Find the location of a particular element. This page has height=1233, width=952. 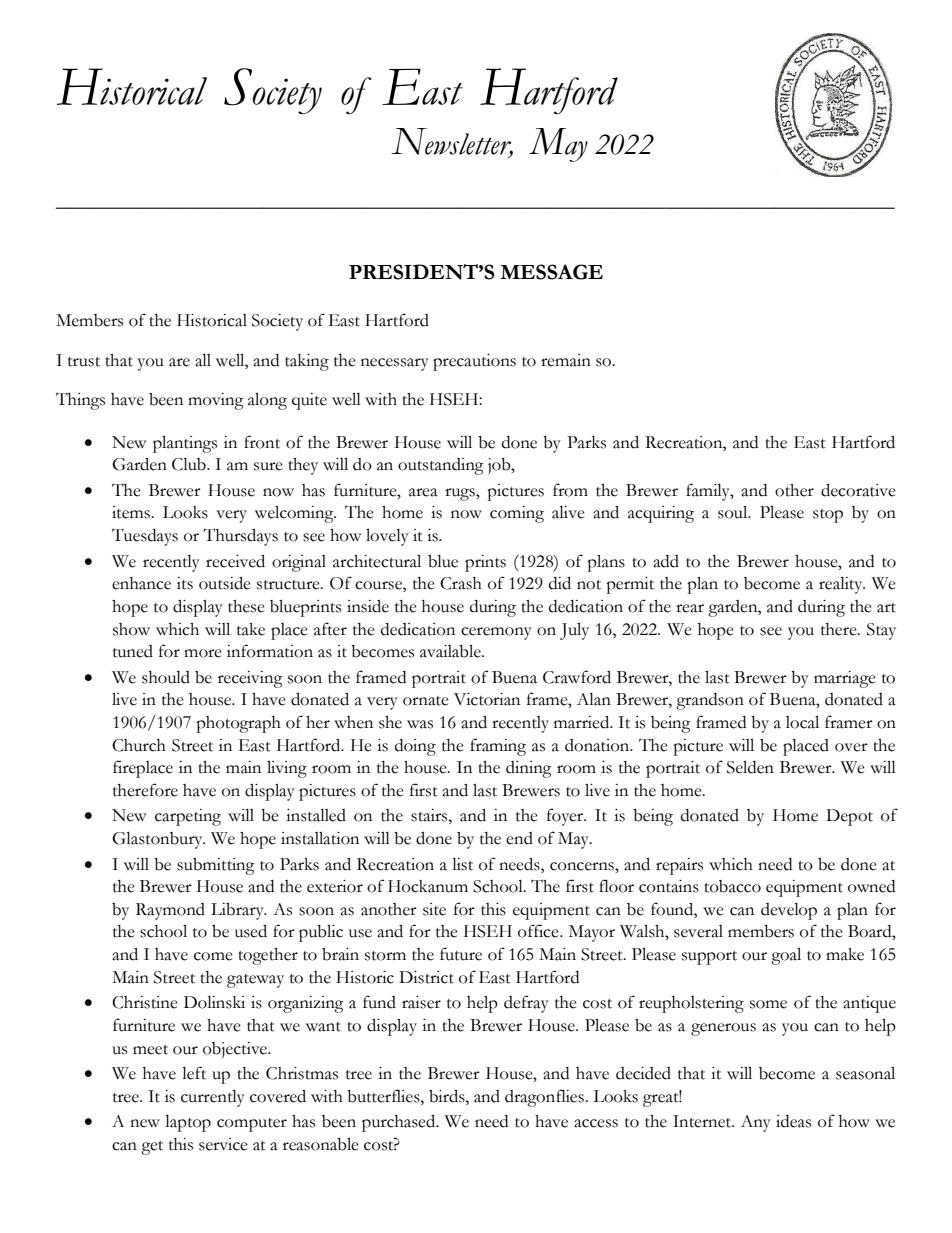

Club is located at coordinates (190, 464).
